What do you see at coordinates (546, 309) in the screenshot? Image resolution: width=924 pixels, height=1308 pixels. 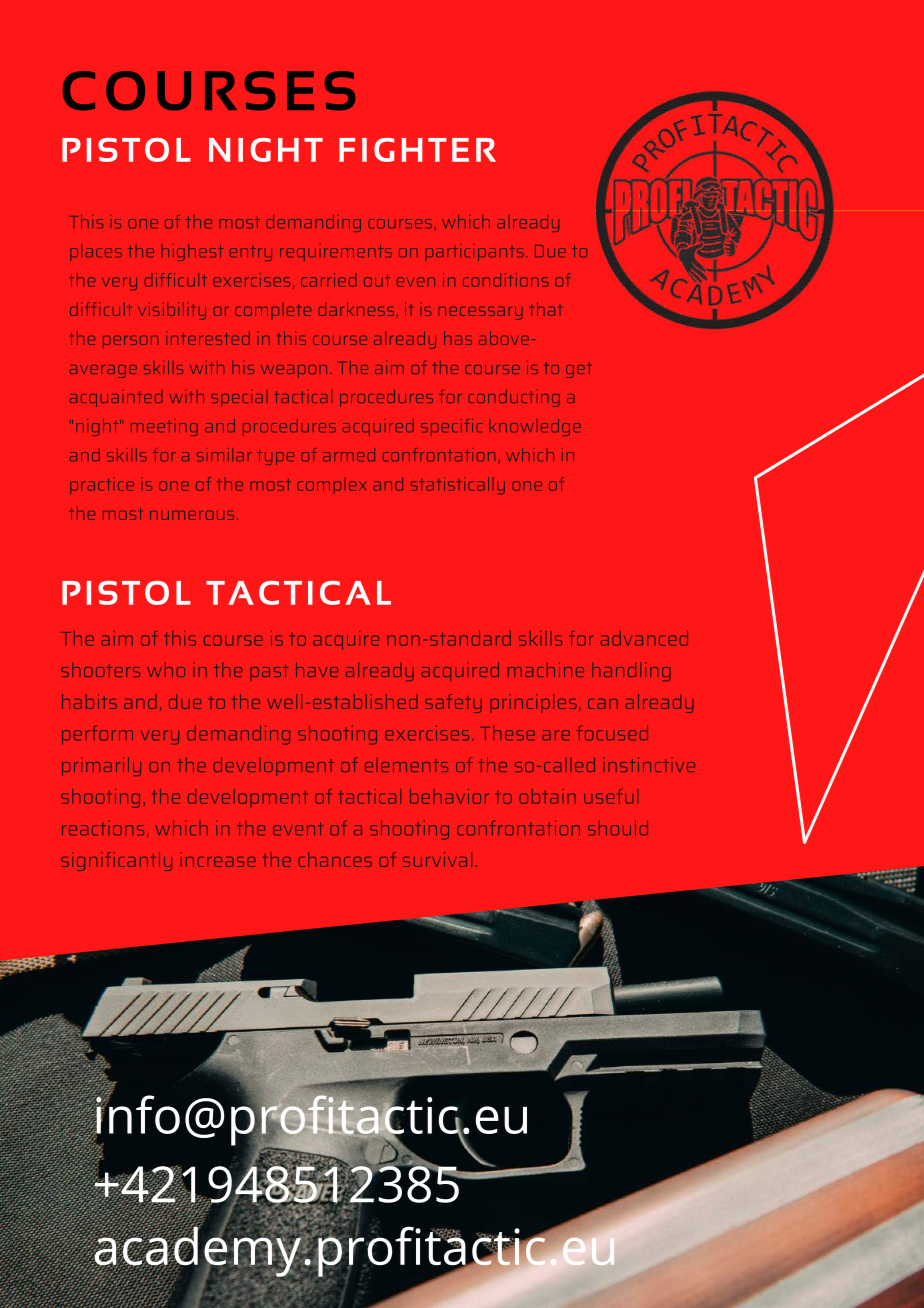 I see `that` at bounding box center [546, 309].
